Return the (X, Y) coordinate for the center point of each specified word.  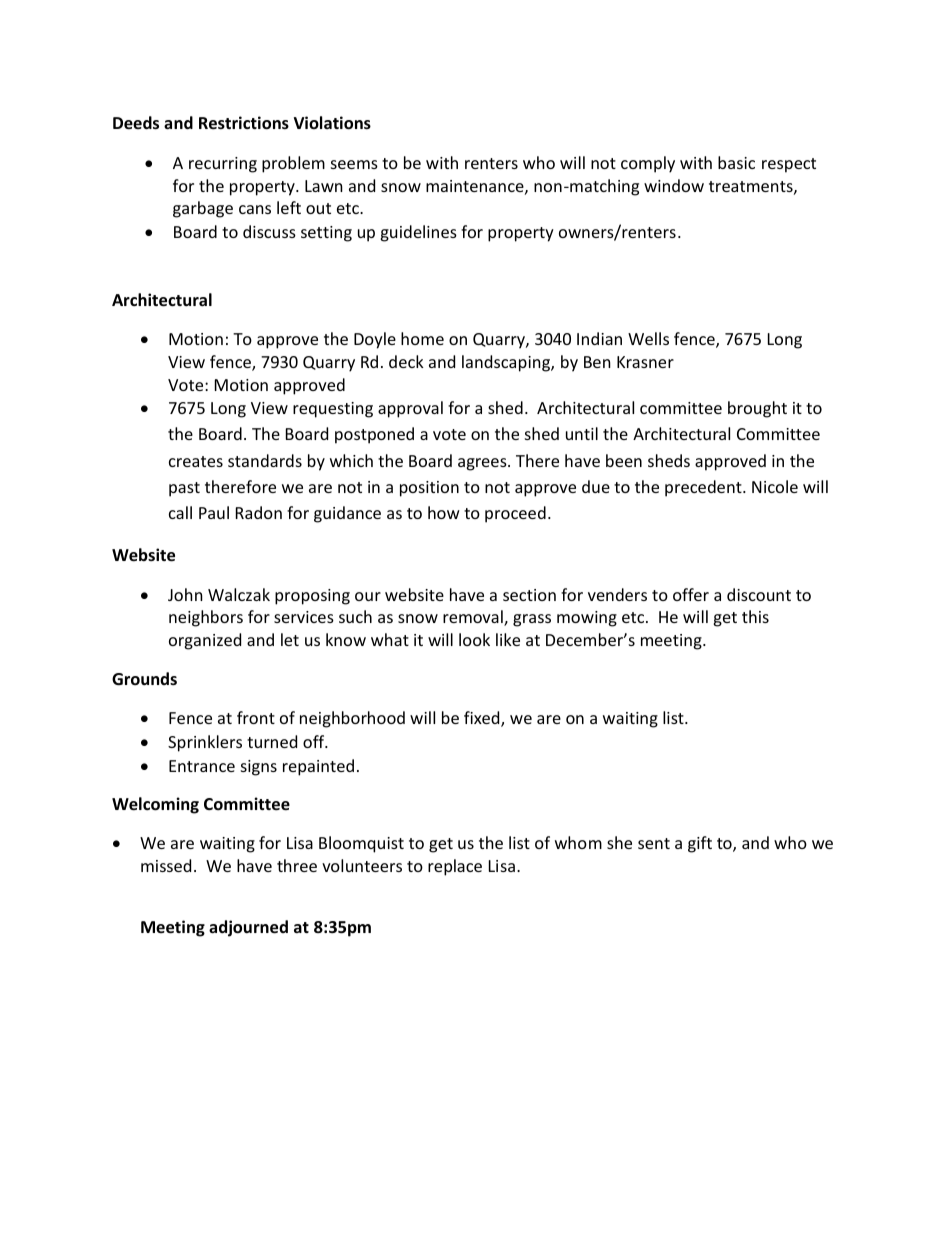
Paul (214, 512)
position (429, 489)
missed (166, 865)
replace (455, 867)
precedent (704, 488)
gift (700, 844)
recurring (223, 165)
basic (736, 162)
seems (354, 164)
